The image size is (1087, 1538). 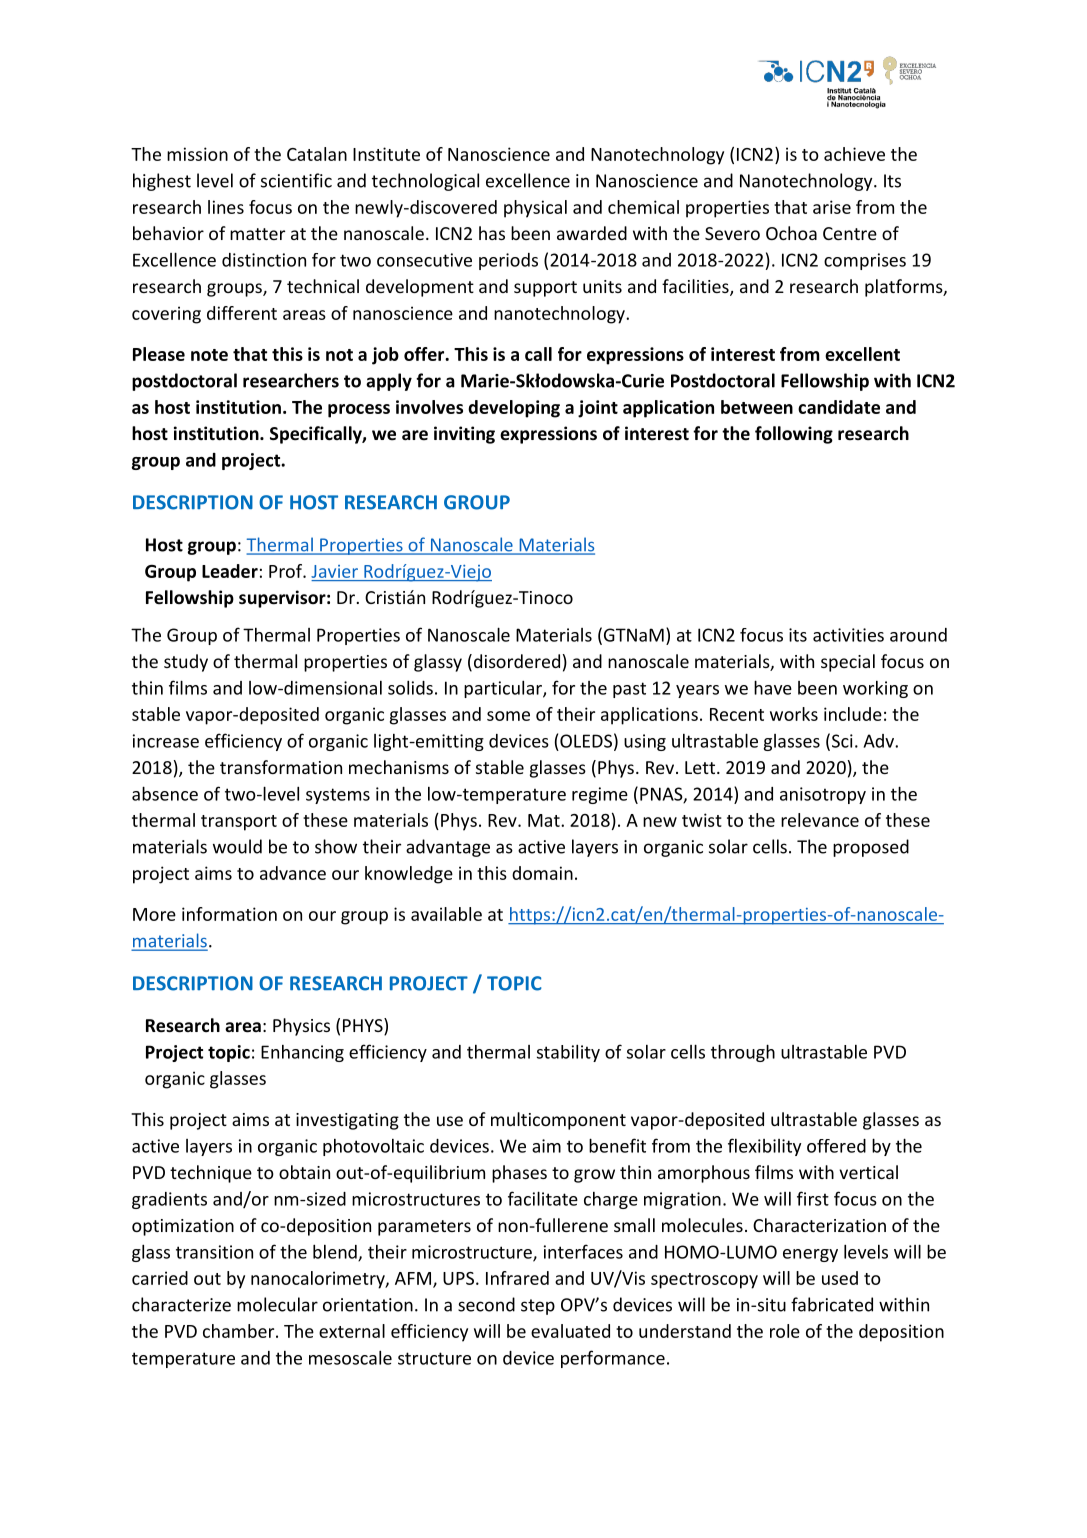 What do you see at coordinates (832, 207) in the document?
I see `arise` at bounding box center [832, 207].
